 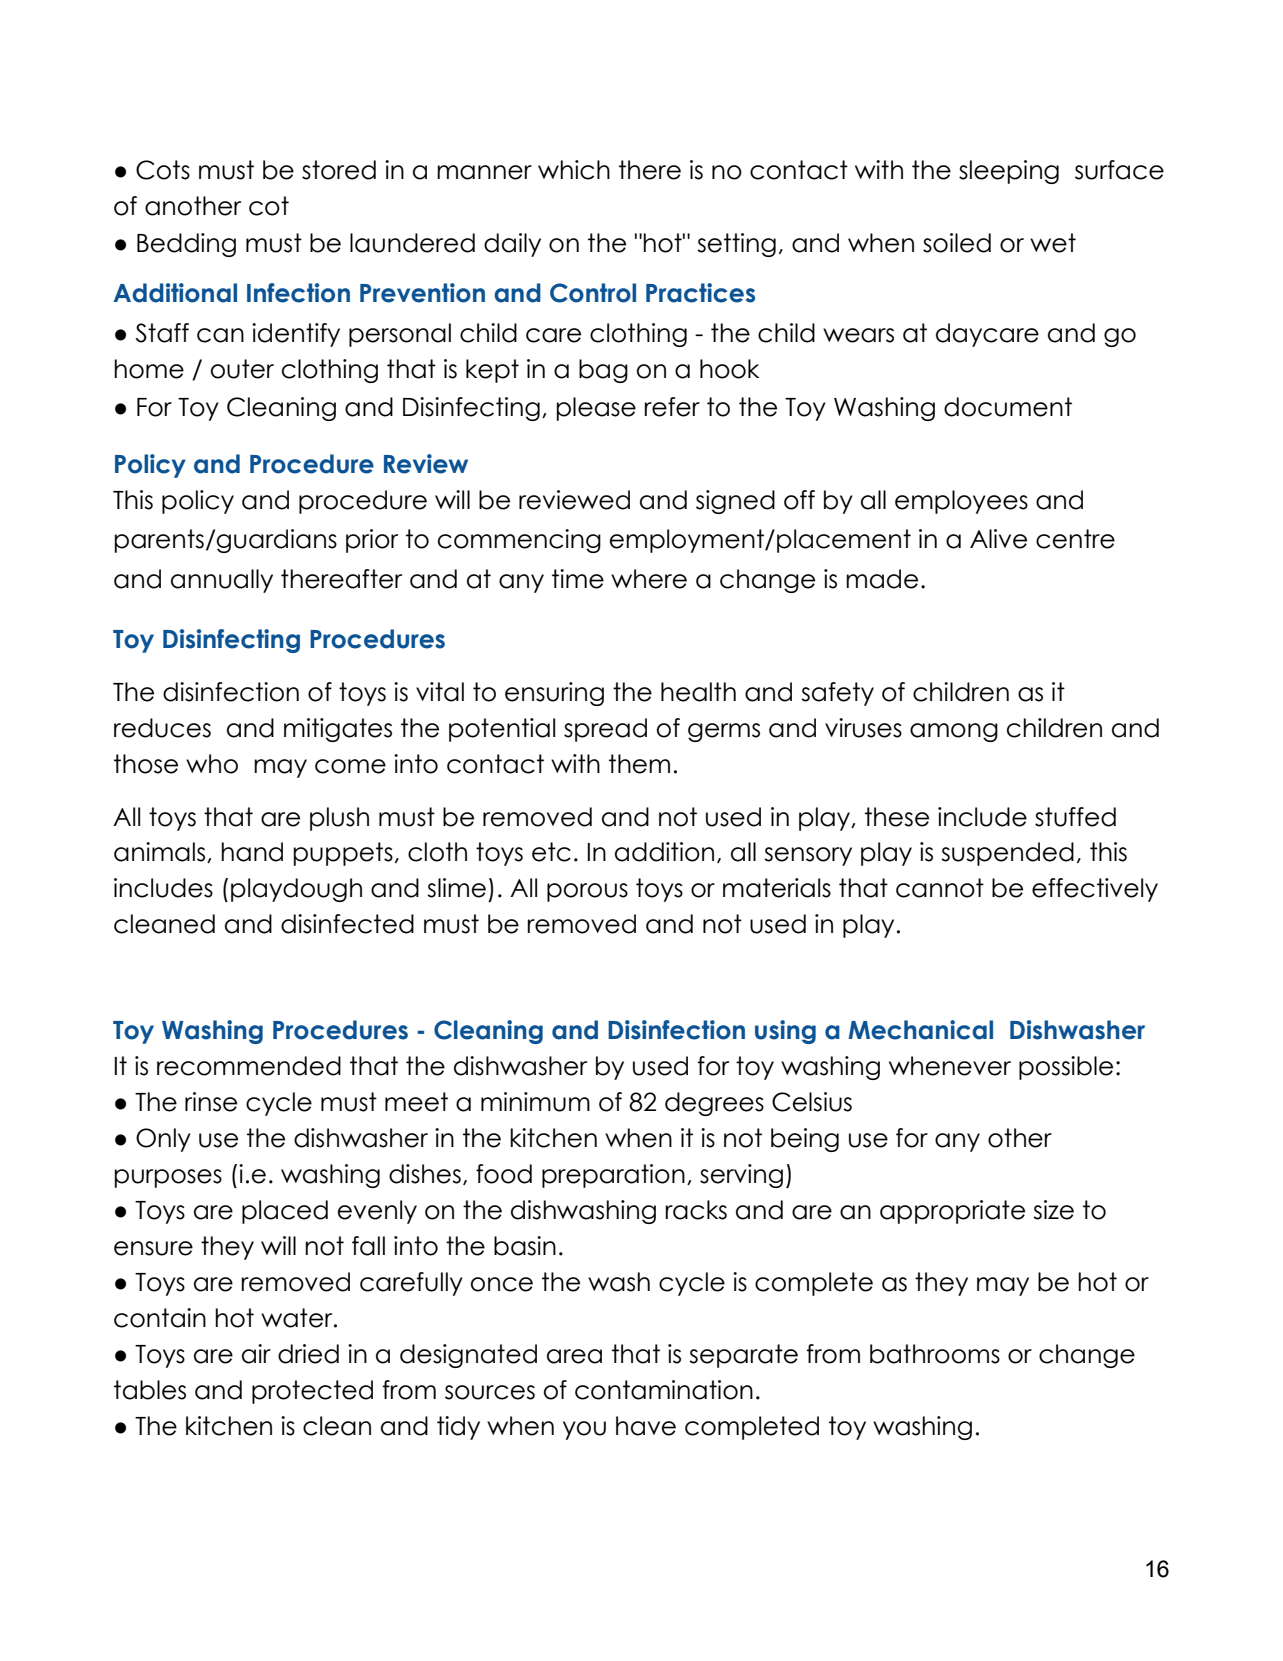 What do you see at coordinates (920, 1030) in the screenshot?
I see `Mechanical` at bounding box center [920, 1030].
